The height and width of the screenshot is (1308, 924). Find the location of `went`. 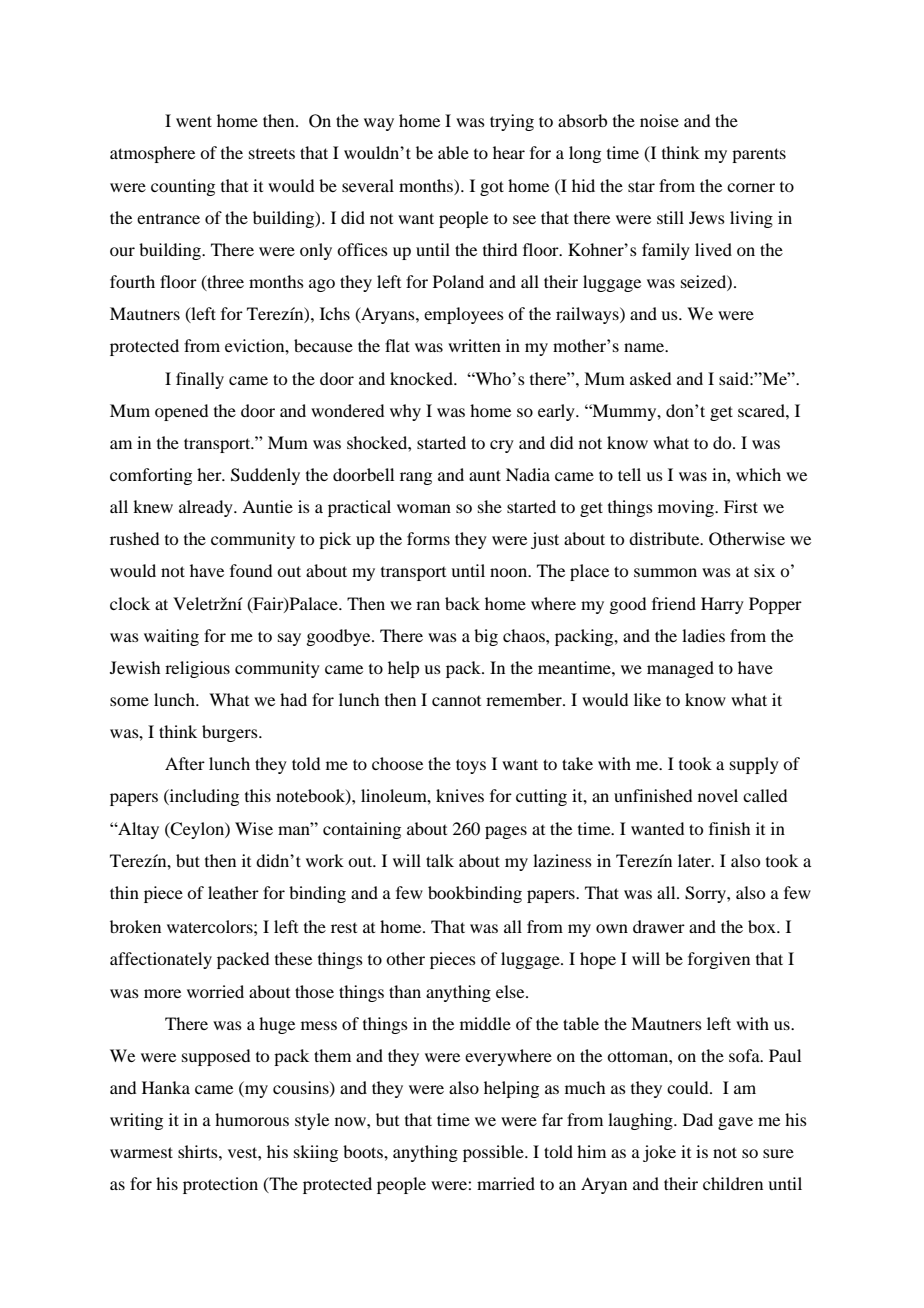

went is located at coordinates (194, 121).
